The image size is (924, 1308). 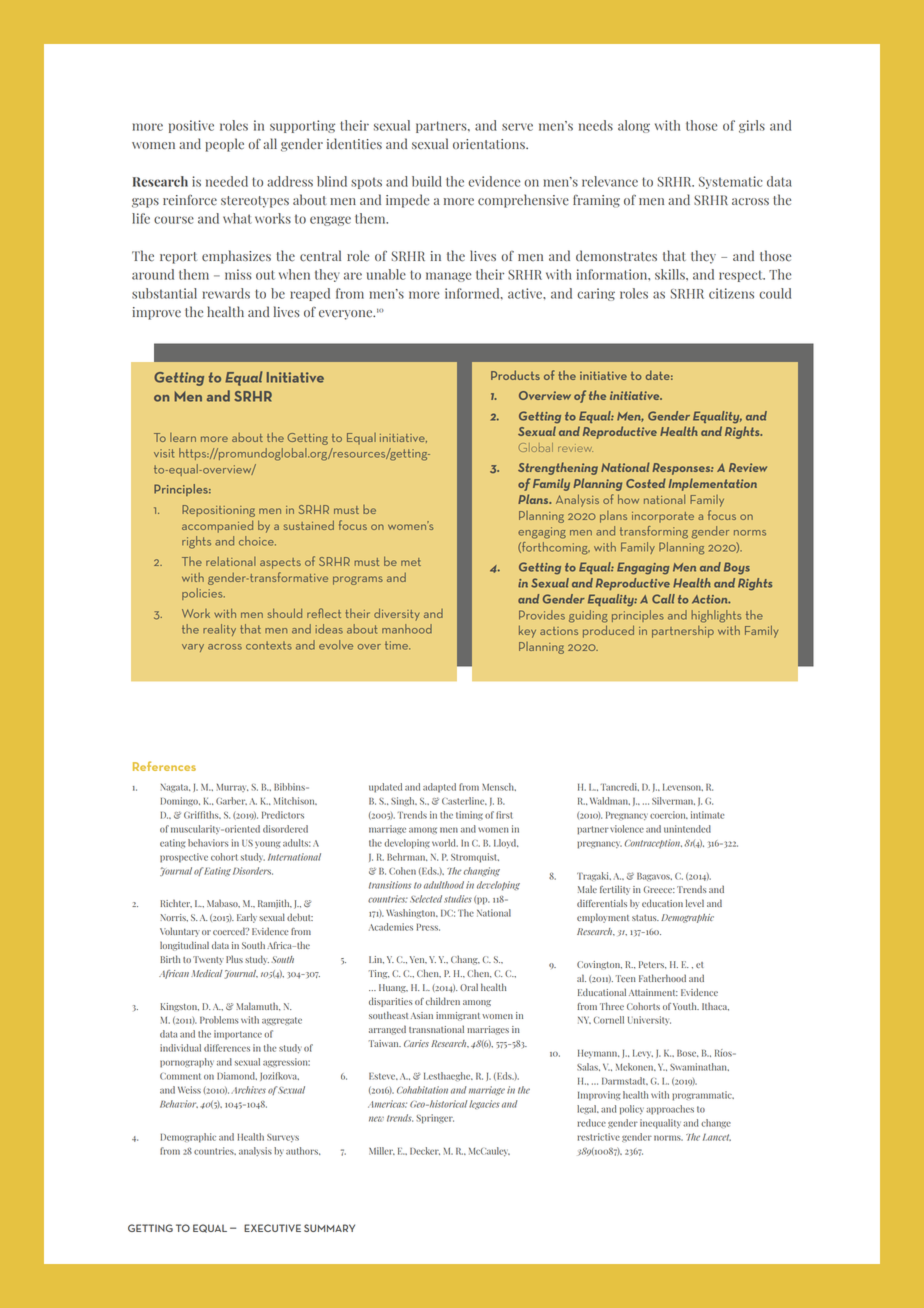 I want to click on people, so click(x=224, y=145).
